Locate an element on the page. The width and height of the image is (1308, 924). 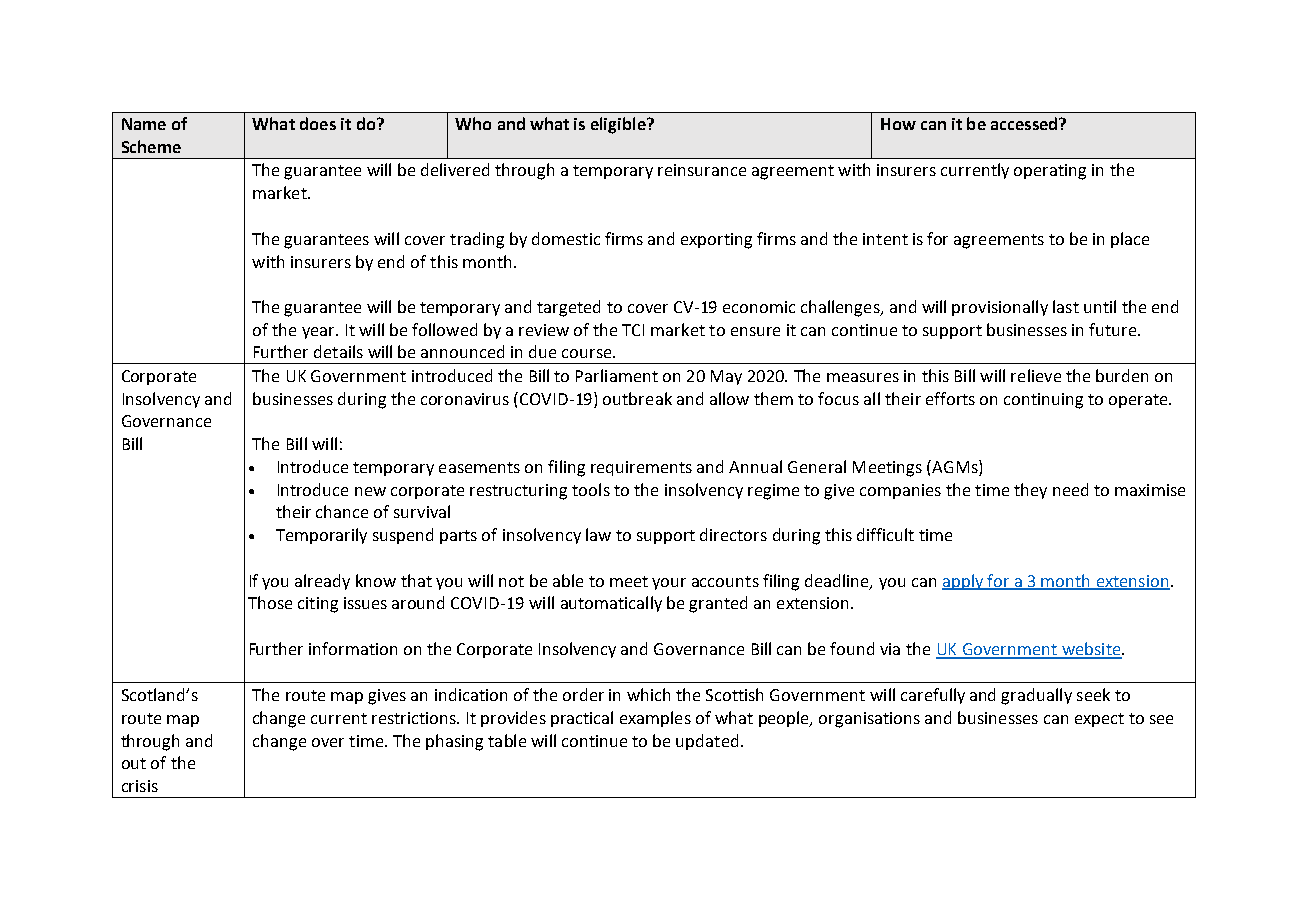
accessed is located at coordinates (1025, 123).
